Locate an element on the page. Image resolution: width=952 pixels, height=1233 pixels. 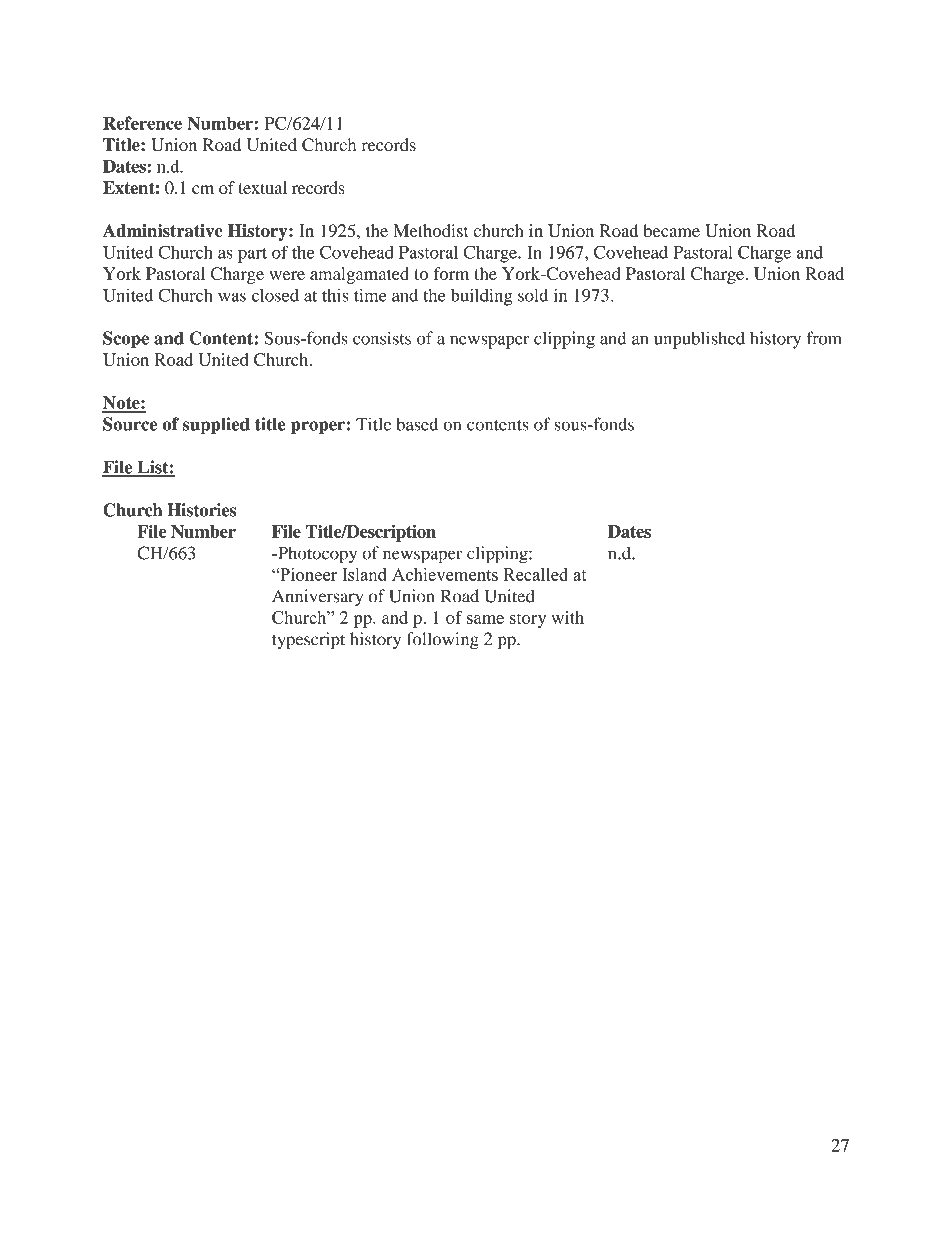
became is located at coordinates (672, 230).
